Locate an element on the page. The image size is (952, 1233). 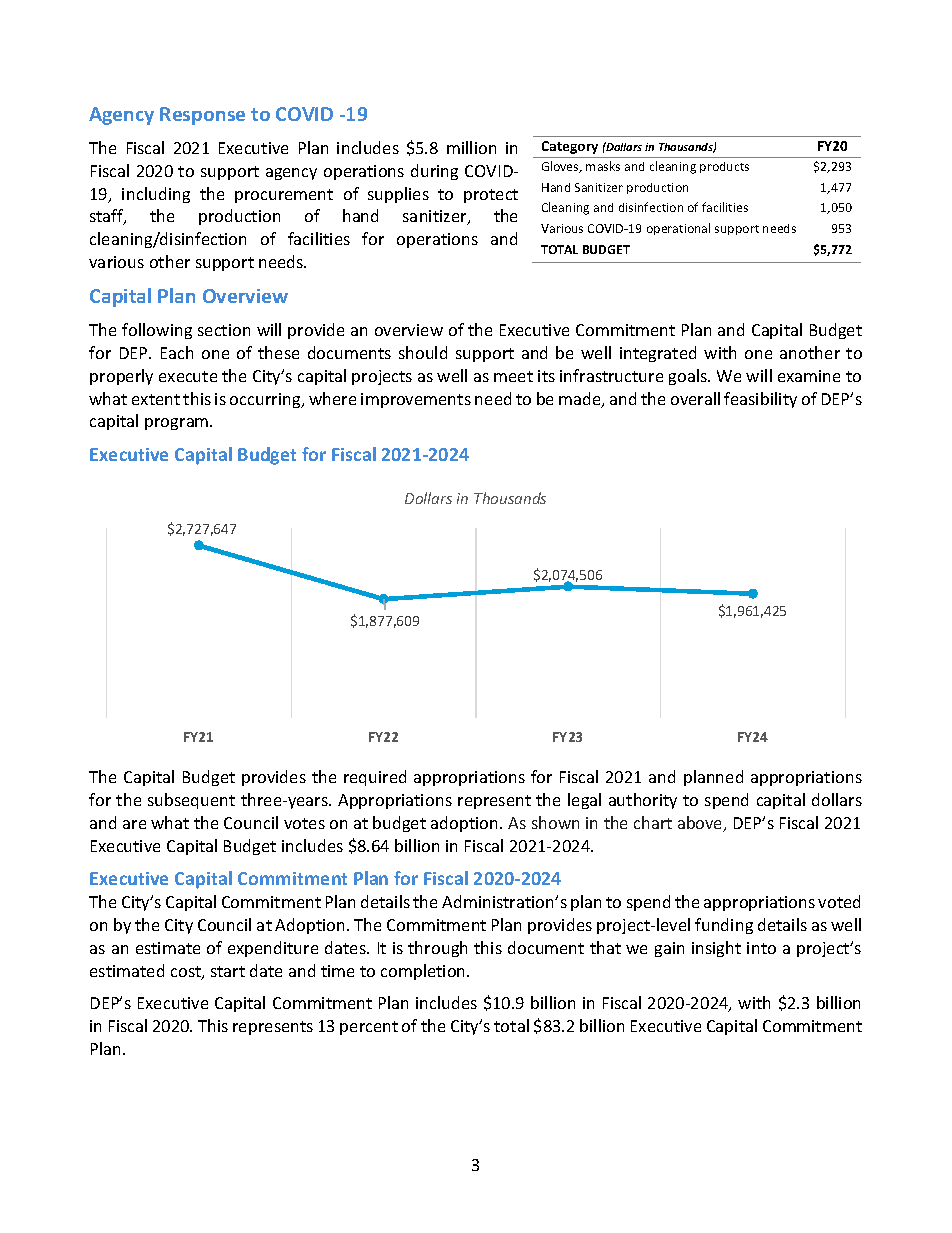
into is located at coordinates (761, 948).
